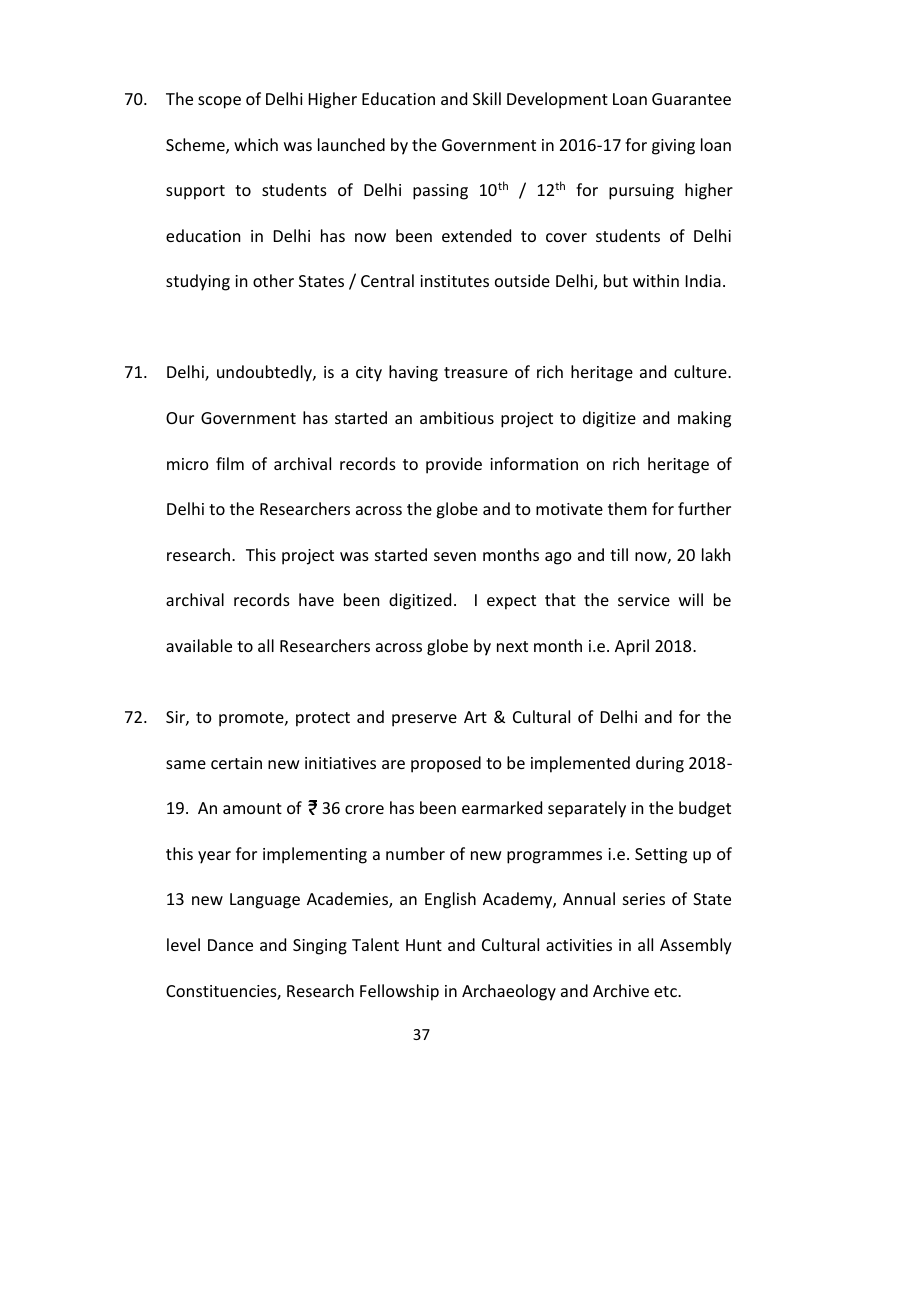 The image size is (924, 1308). Describe the element at coordinates (619, 554) in the image. I see `till` at that location.
